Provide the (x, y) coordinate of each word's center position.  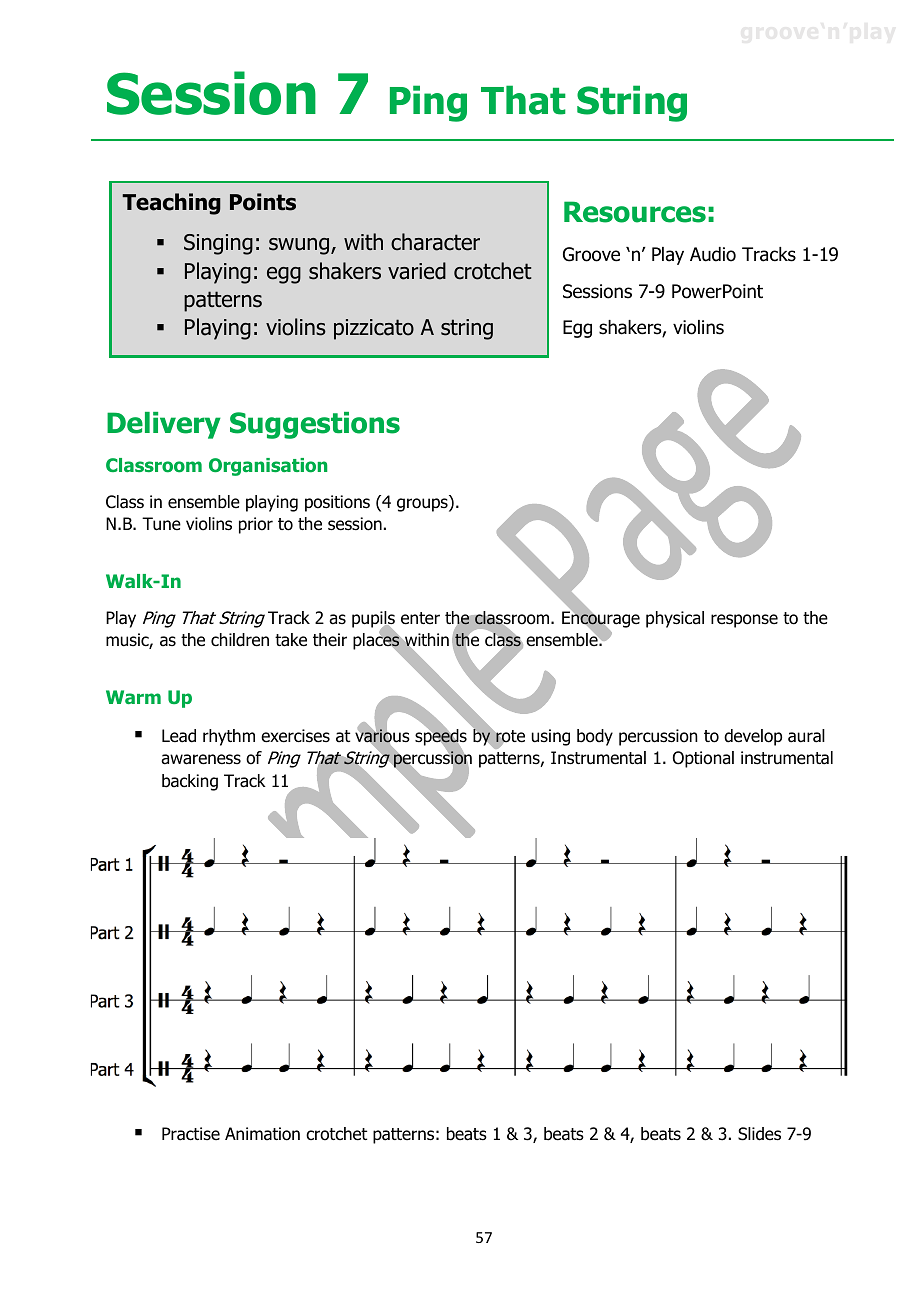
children (240, 640)
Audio (713, 254)
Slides (759, 1134)
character (435, 242)
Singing (218, 244)
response (744, 621)
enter (420, 618)
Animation (262, 1134)
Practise (191, 1134)
